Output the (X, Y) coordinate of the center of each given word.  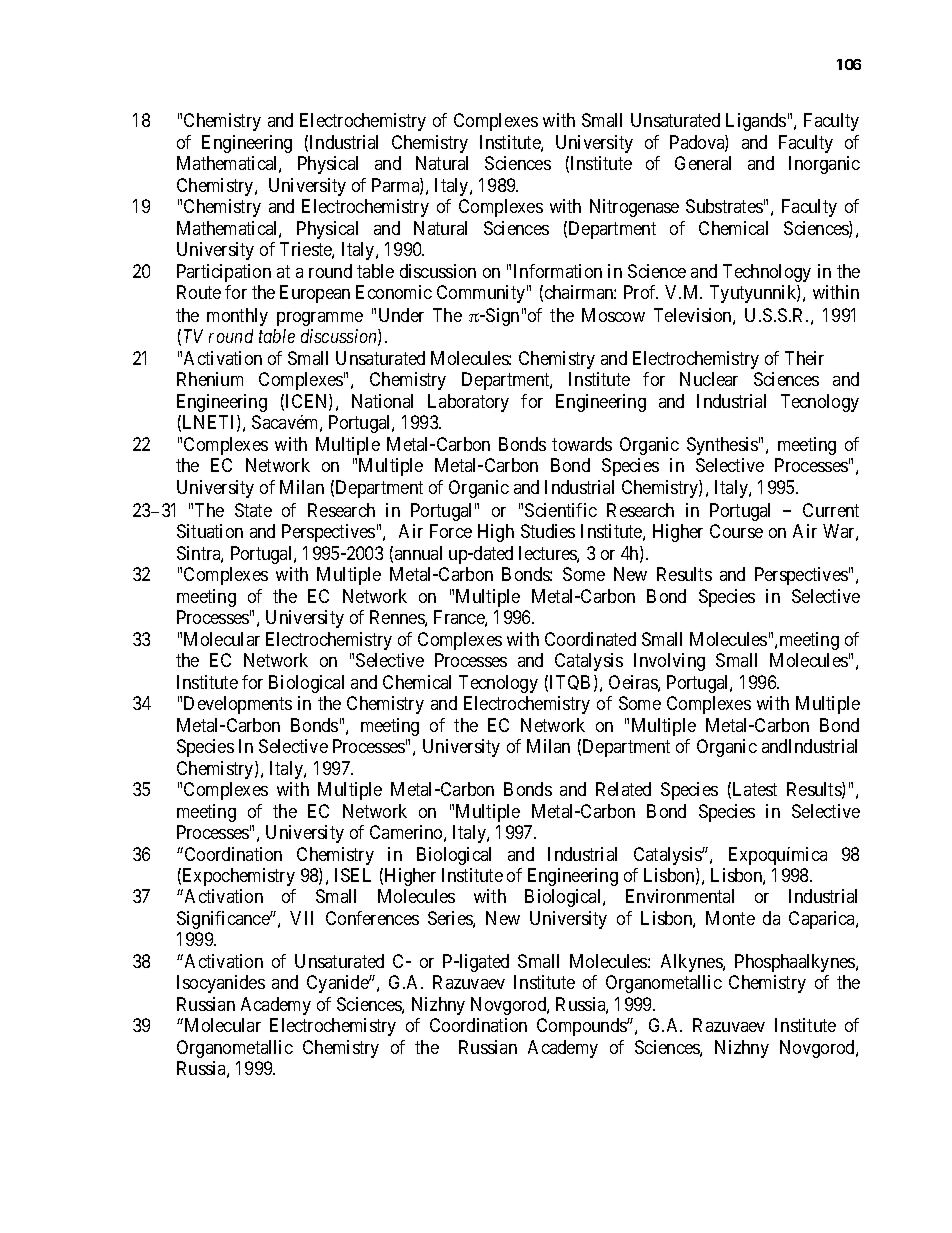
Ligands (756, 122)
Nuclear (709, 379)
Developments (238, 705)
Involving (669, 662)
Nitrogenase (634, 208)
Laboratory (468, 403)
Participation (224, 273)
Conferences (372, 918)
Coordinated (590, 639)
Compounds (582, 1027)
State (253, 510)
